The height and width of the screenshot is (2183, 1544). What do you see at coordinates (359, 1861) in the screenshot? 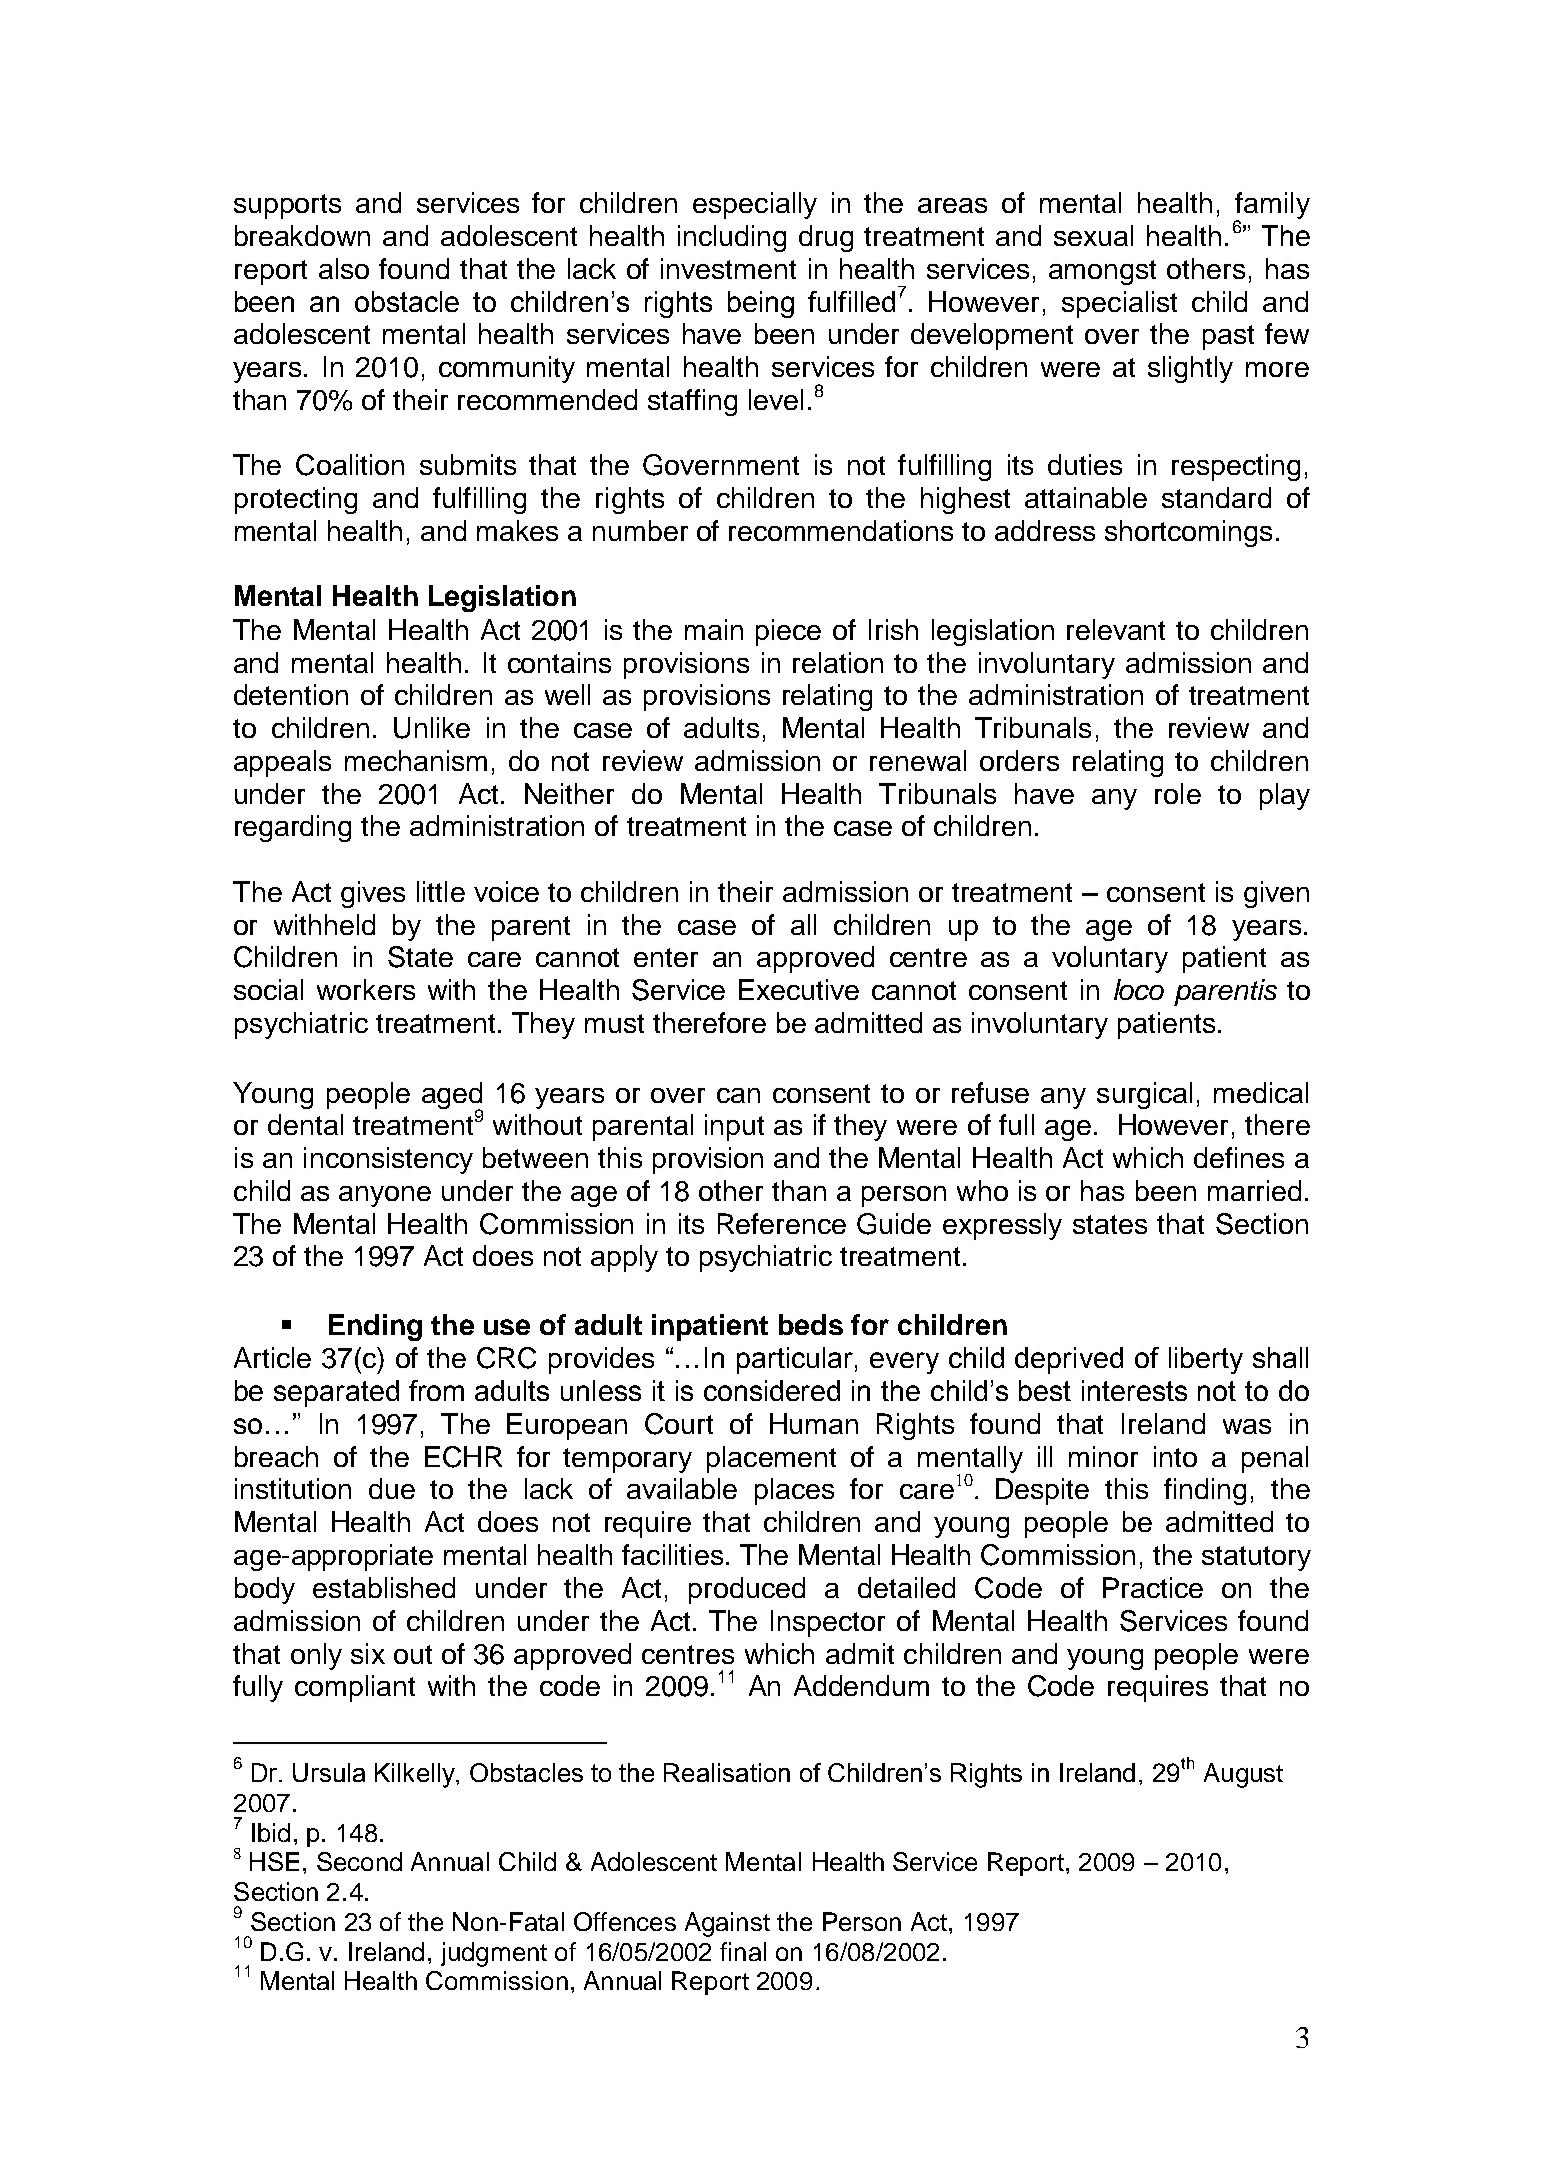
I see `Second` at bounding box center [359, 1861].
